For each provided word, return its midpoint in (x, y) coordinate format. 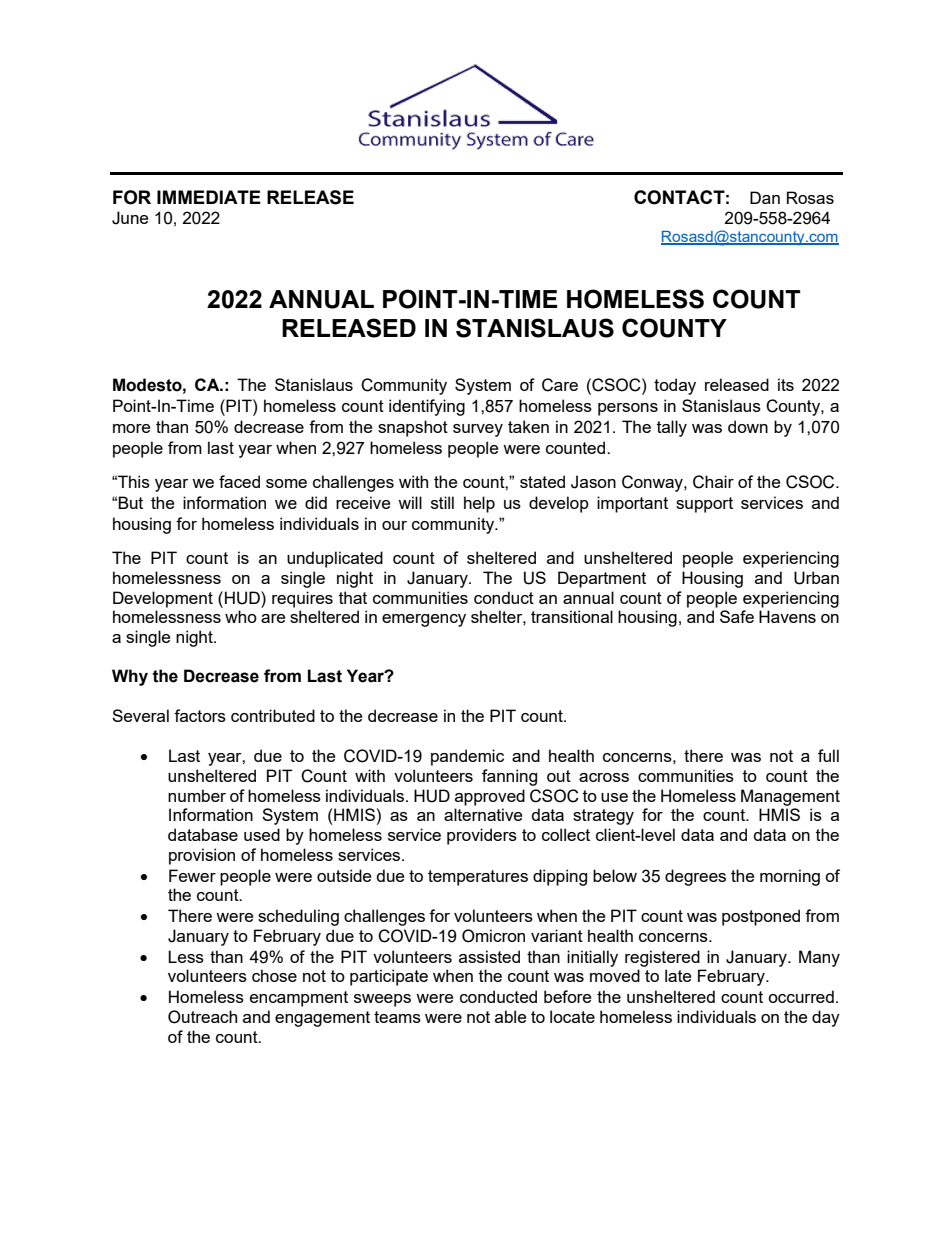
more (131, 428)
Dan (765, 197)
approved (490, 797)
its (786, 384)
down (748, 426)
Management (790, 797)
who (241, 616)
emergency (424, 620)
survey (478, 430)
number (197, 795)
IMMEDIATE (209, 197)
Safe (737, 616)
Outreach (202, 1017)
